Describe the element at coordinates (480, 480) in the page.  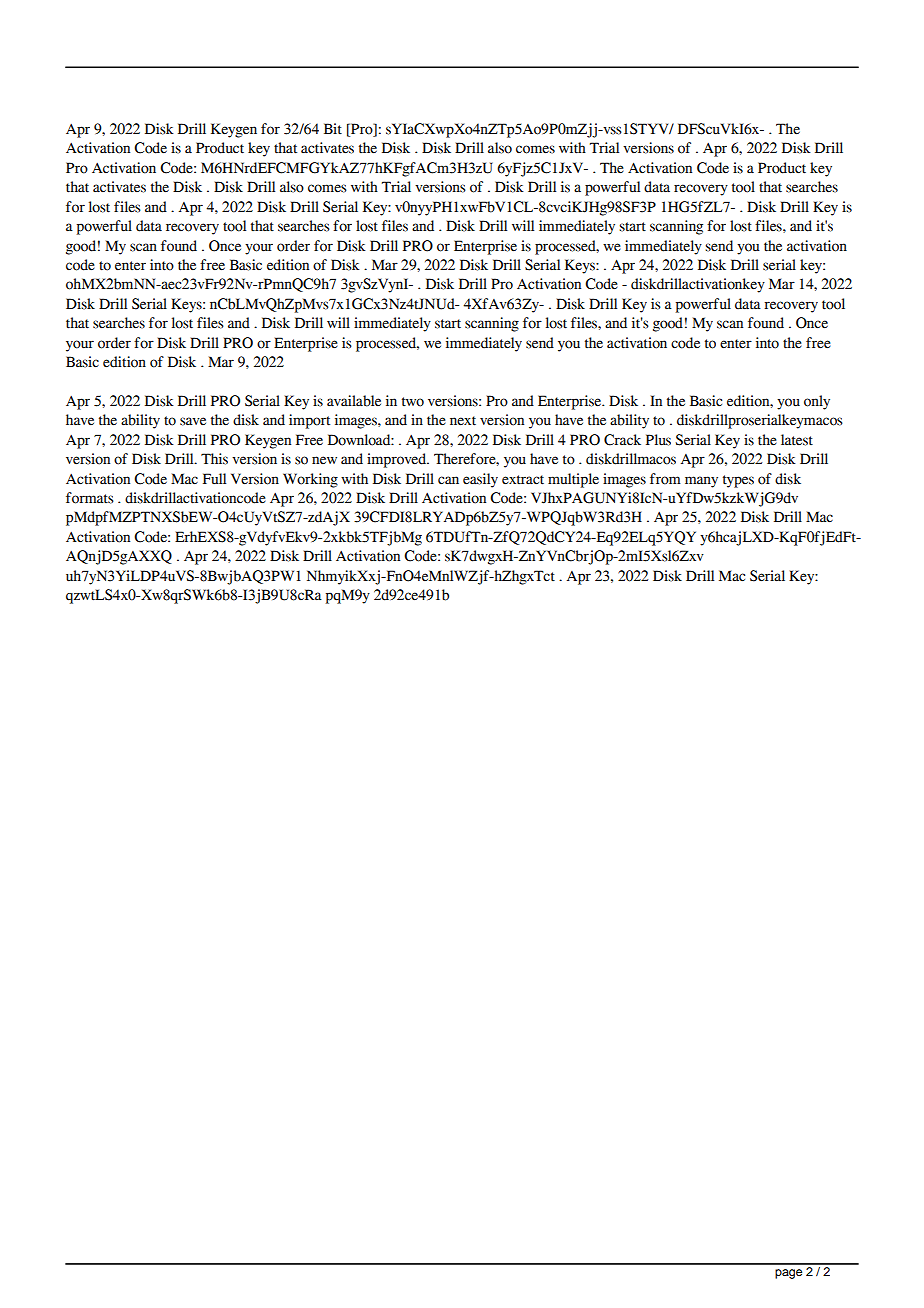
I see `easily` at that location.
